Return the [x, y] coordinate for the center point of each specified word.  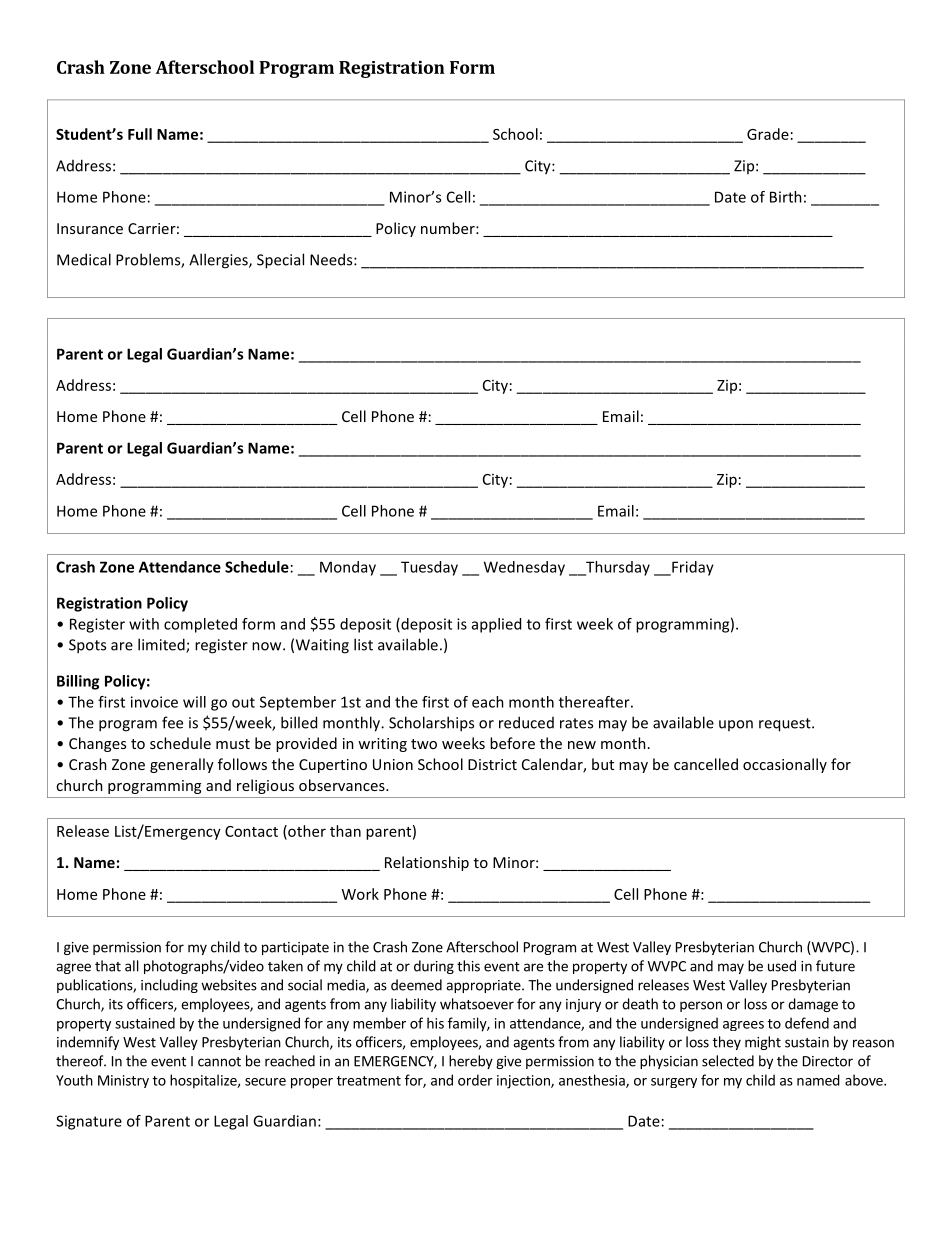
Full [140, 134]
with [144, 624]
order [475, 1080]
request [786, 725]
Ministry [123, 1081]
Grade [768, 134]
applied [496, 625]
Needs [332, 259]
